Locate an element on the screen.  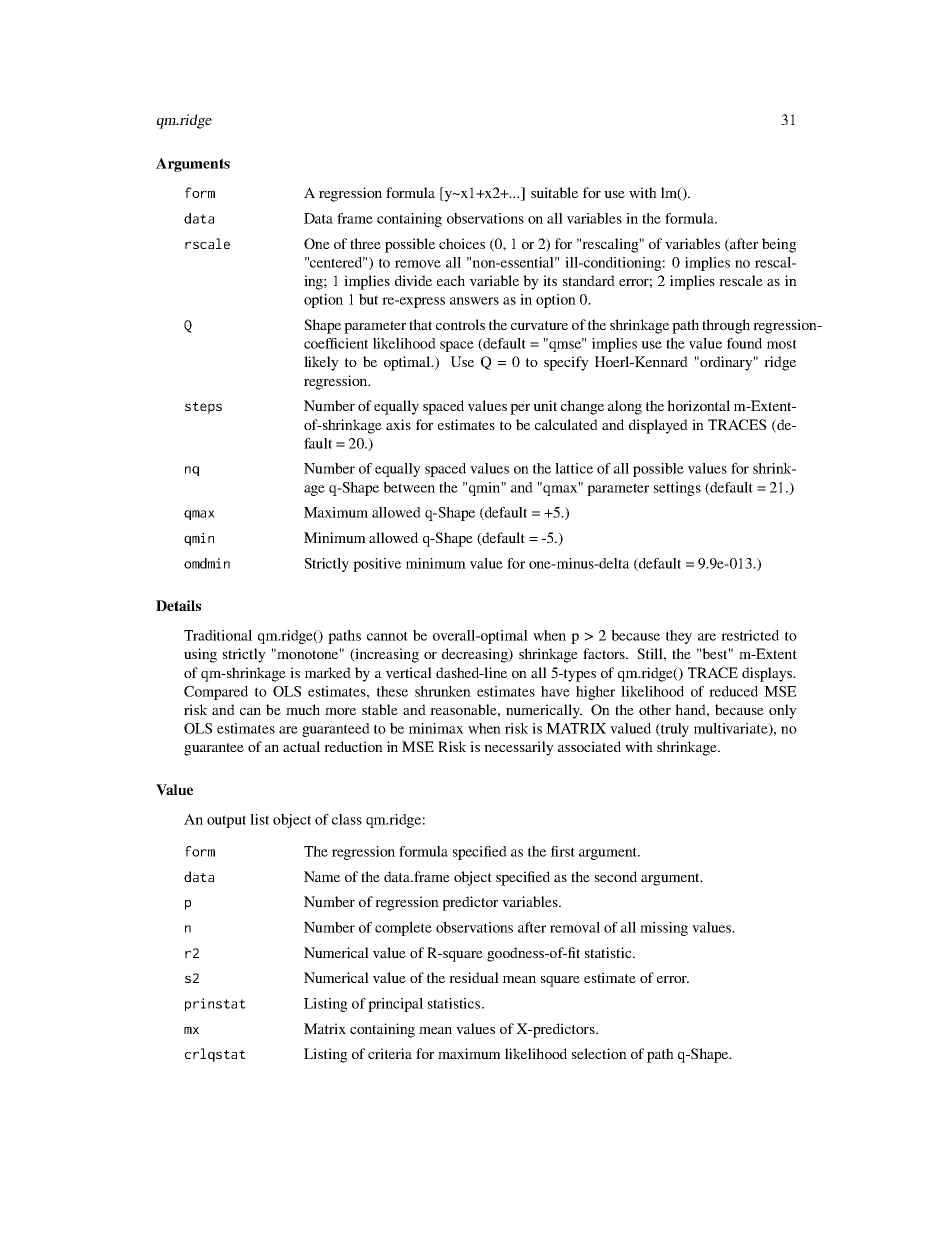
output is located at coordinates (226, 821).
